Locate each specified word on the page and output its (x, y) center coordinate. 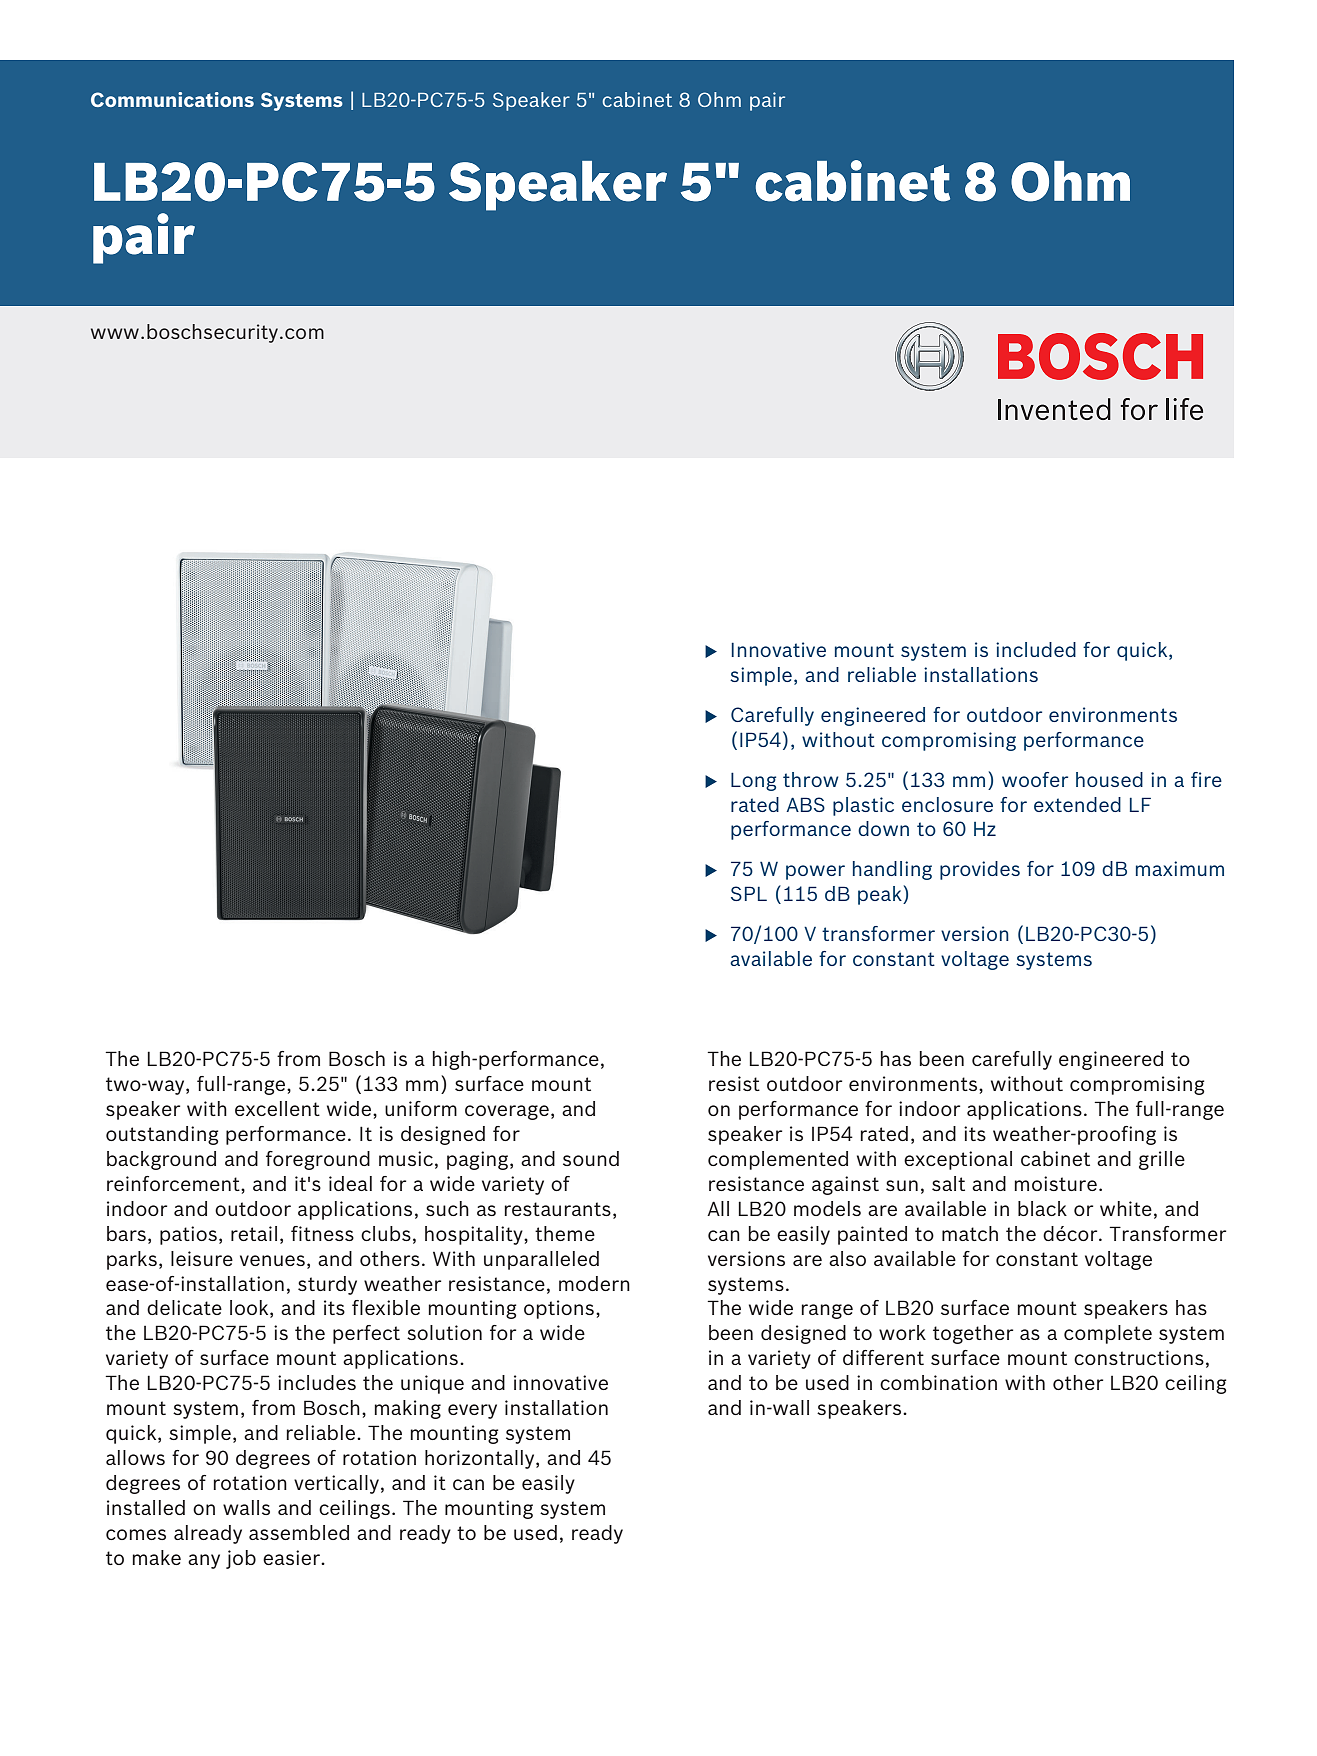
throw (811, 779)
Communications (172, 99)
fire (1206, 779)
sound (591, 1158)
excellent (277, 1108)
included (1036, 649)
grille (1162, 1160)
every (472, 1411)
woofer (1035, 779)
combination (938, 1382)
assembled (299, 1532)
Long (753, 781)
